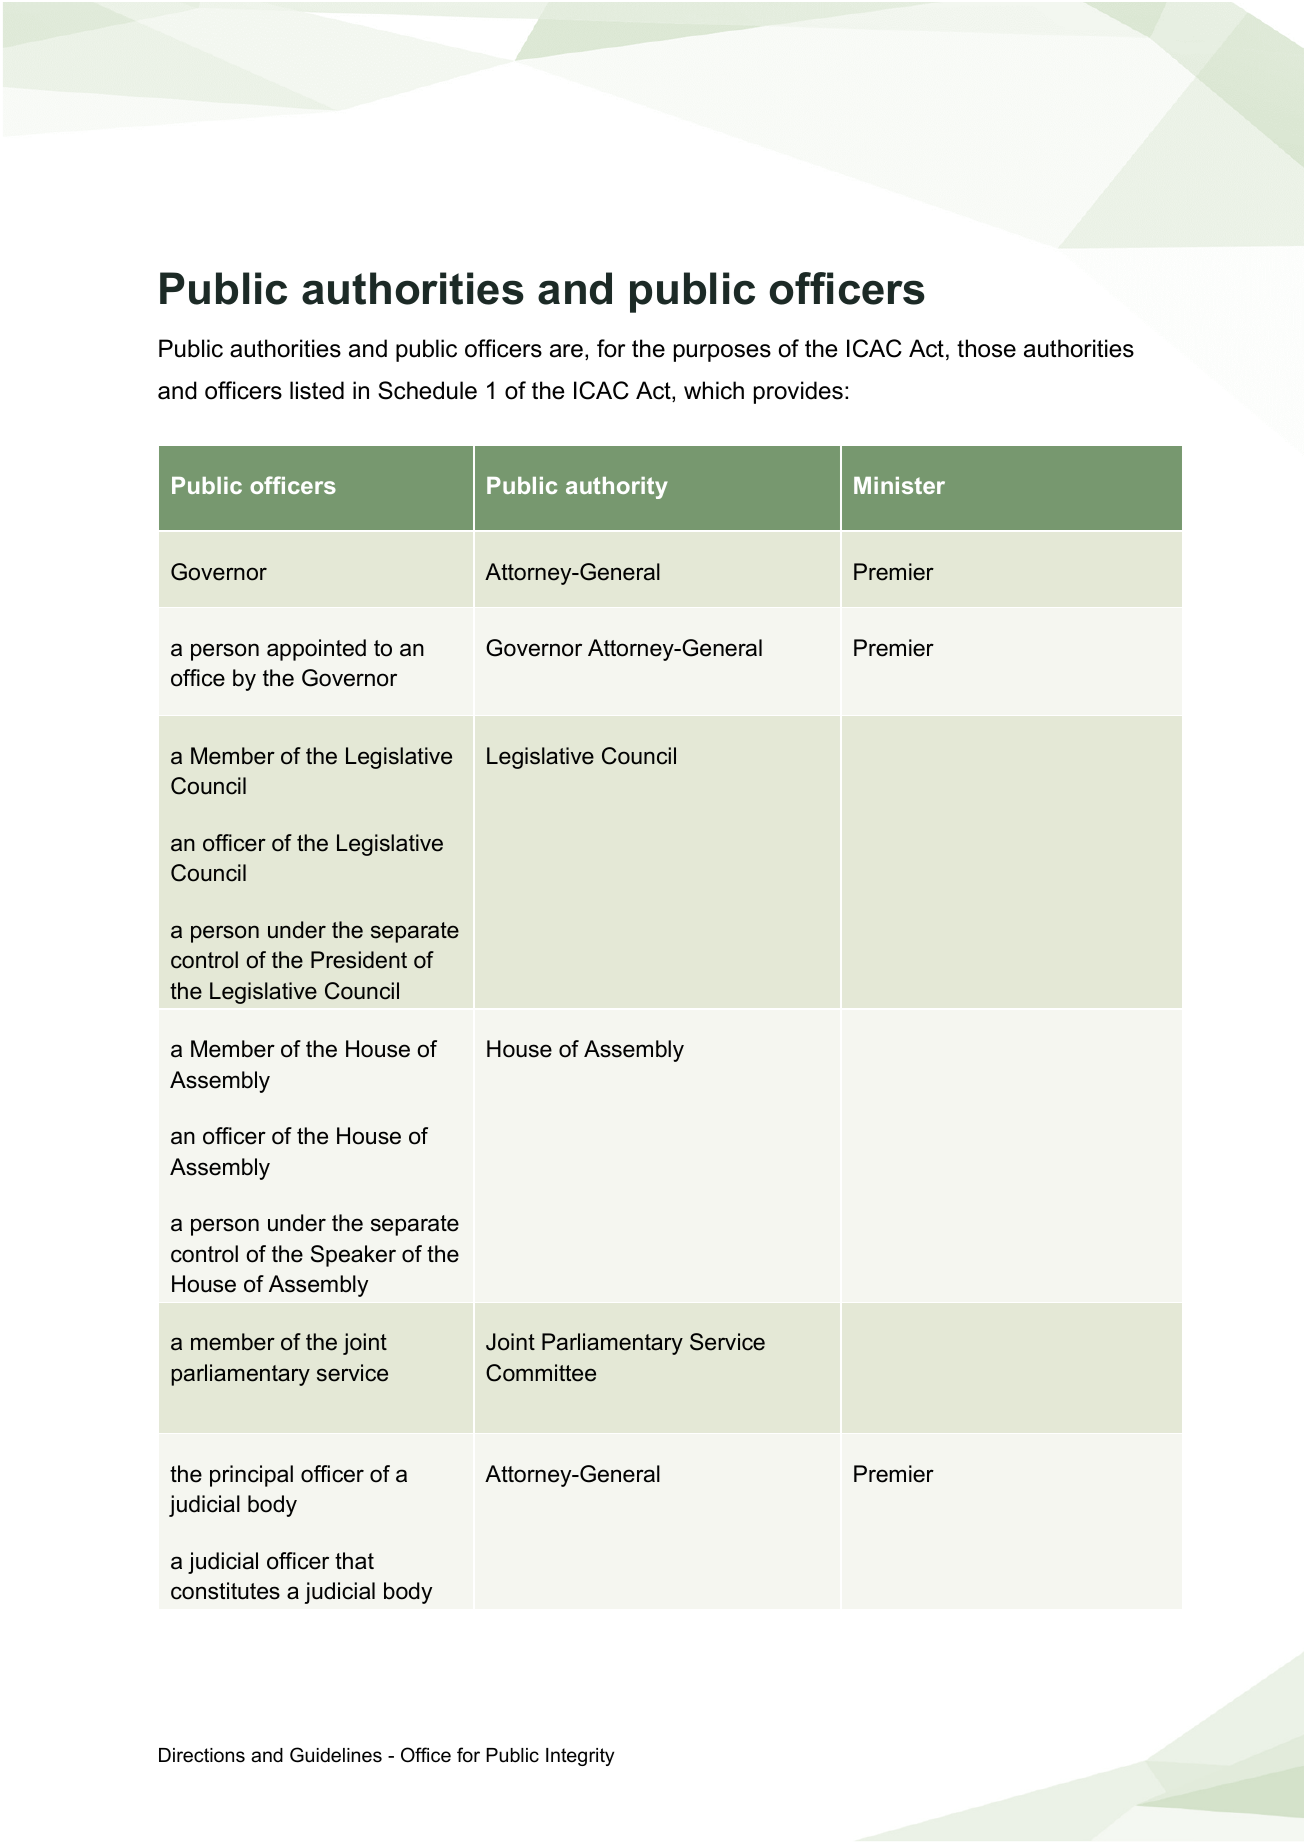 This screenshot has width=1304, height=1844. I want to click on listed, so click(317, 390).
